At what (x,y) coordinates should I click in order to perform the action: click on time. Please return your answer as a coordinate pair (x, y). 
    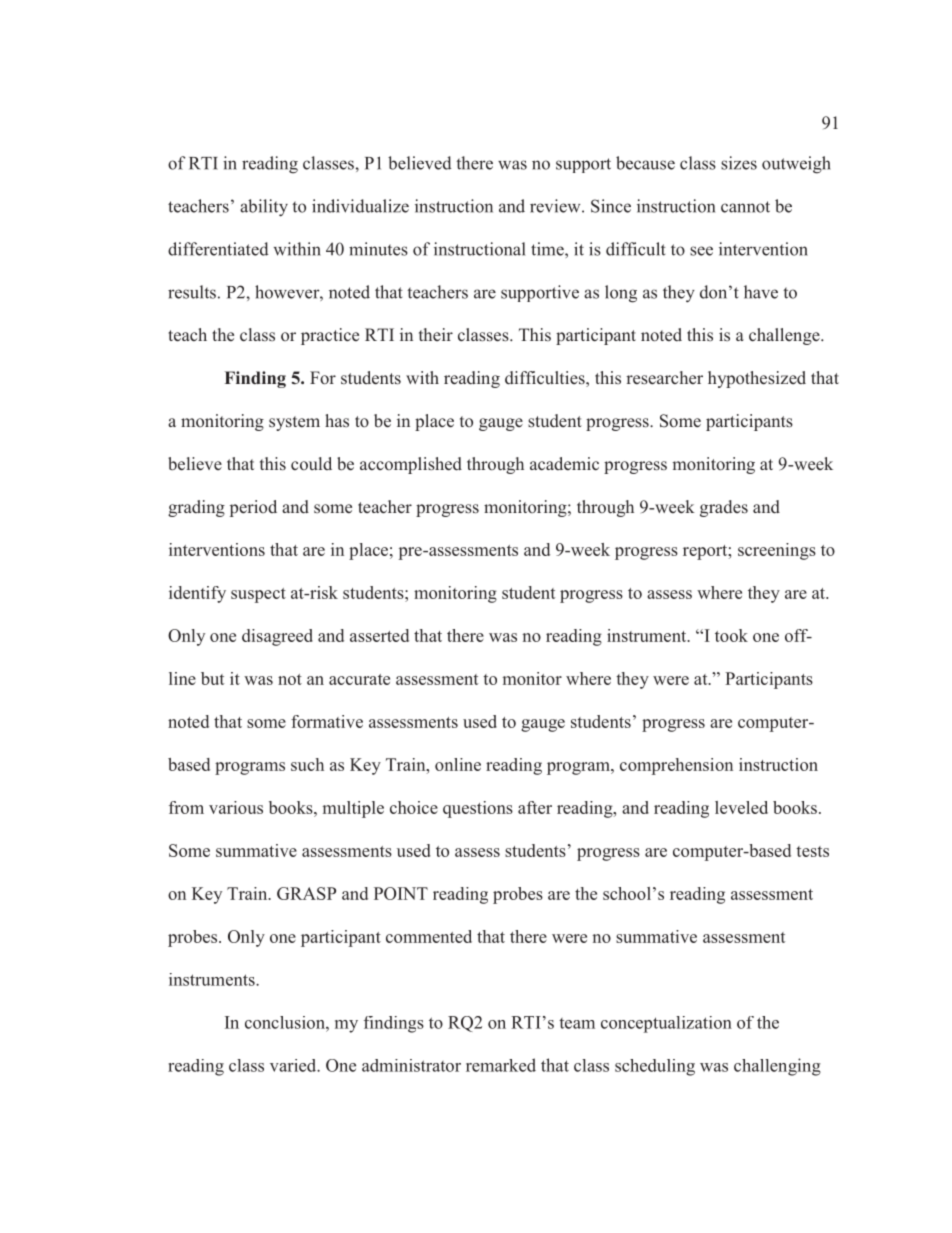
    Looking at the image, I should click on (548, 249).
